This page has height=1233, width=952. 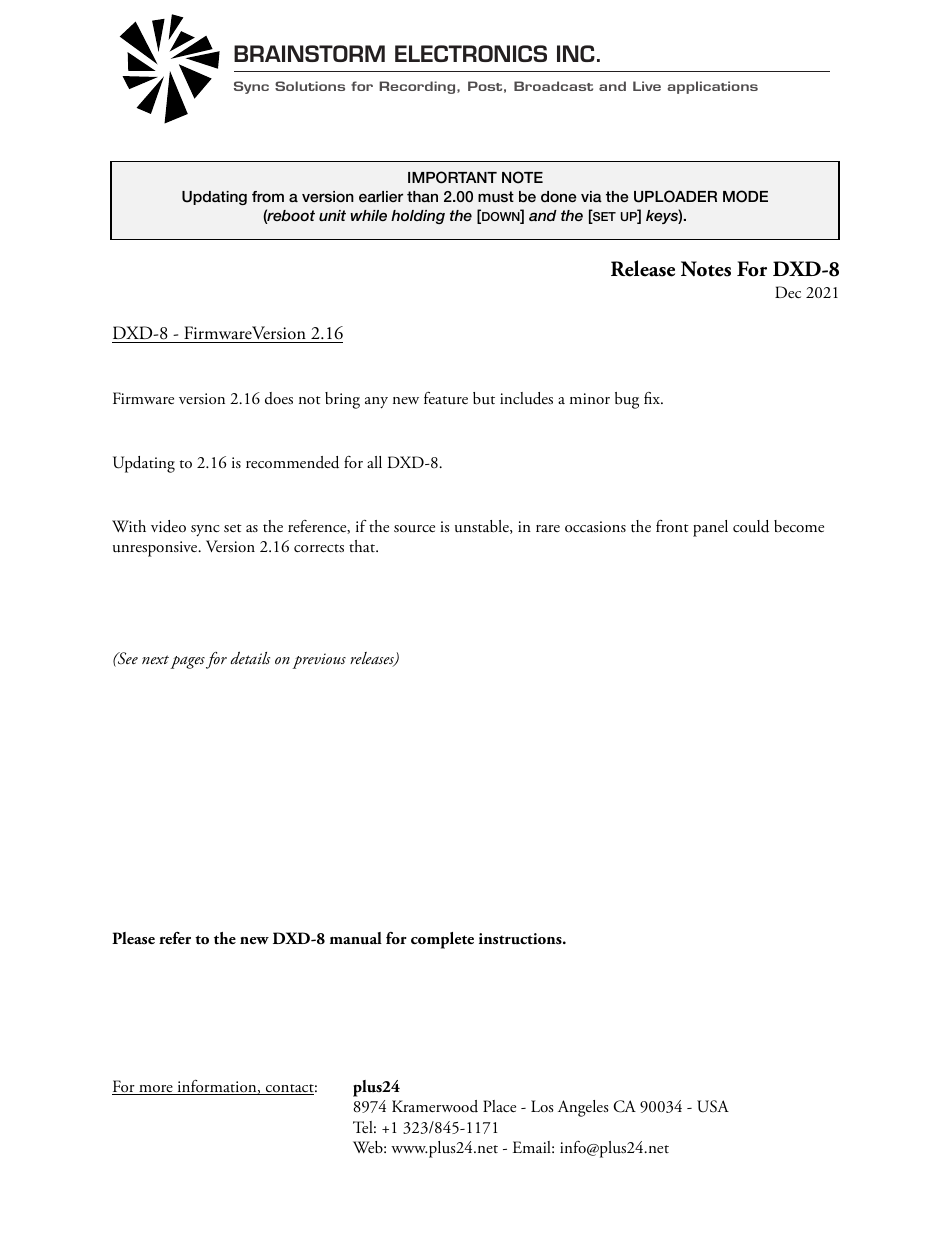 I want to click on bug, so click(x=627, y=400).
